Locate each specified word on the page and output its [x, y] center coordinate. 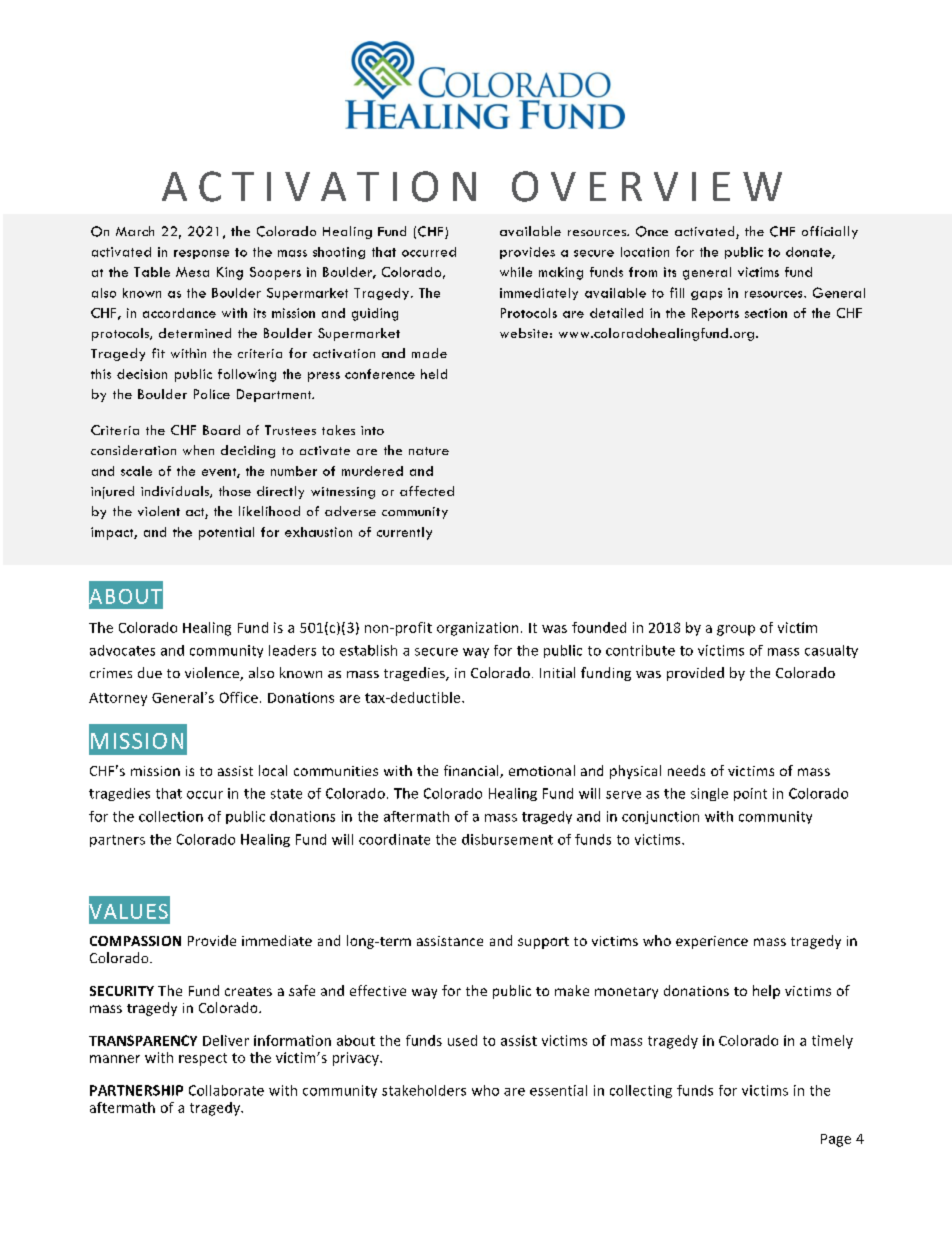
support [543, 943]
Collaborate [226, 1090]
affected [427, 491]
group [736, 630]
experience [712, 942]
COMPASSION [135, 941]
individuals [176, 492]
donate [809, 253]
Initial [557, 672]
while [516, 272]
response [201, 254]
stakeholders [424, 1090]
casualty [831, 651]
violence [213, 674]
